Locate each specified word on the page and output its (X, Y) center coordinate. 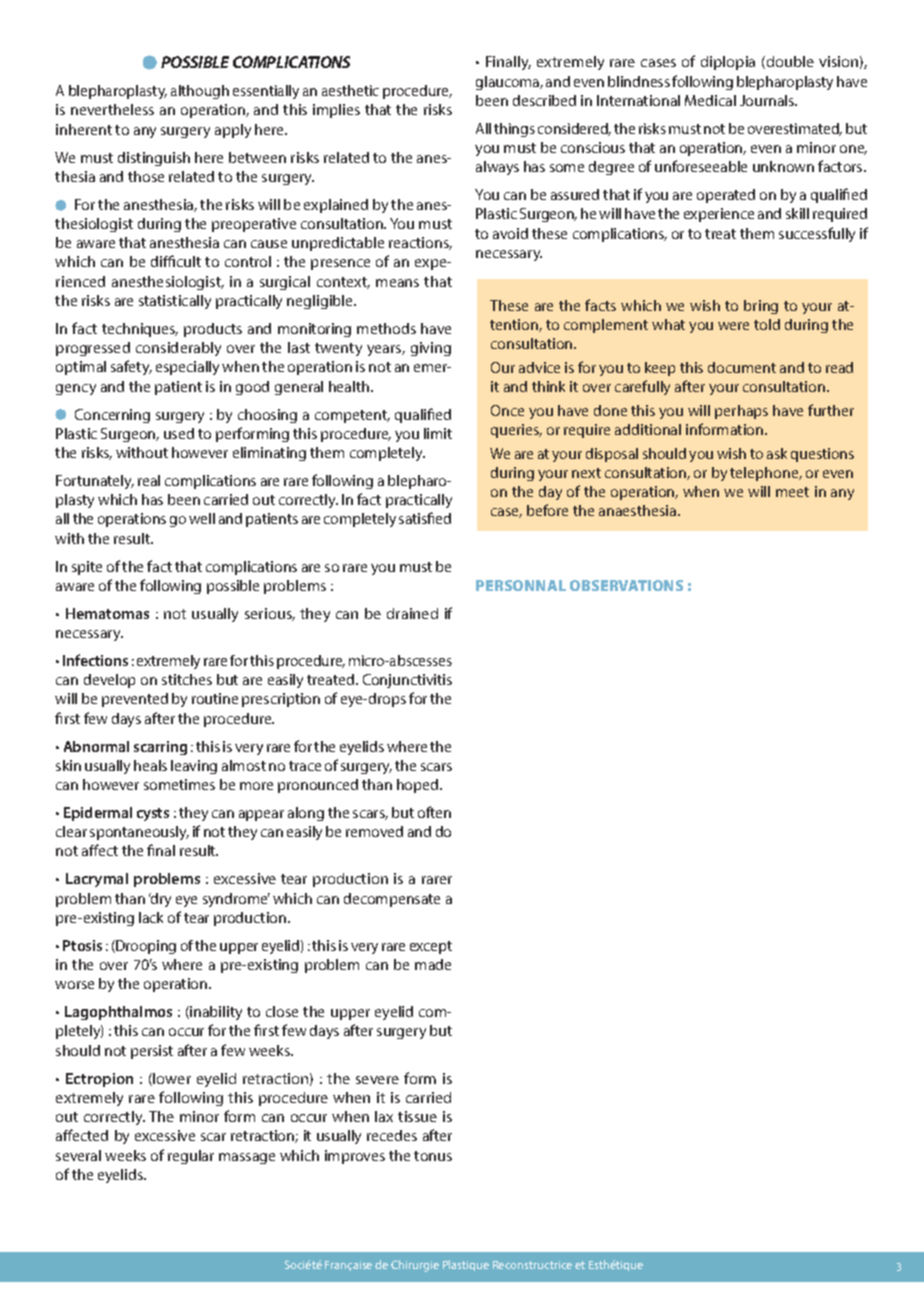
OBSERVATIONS (626, 585)
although (200, 92)
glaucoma (509, 83)
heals (150, 765)
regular (191, 1157)
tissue (417, 1116)
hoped (419, 786)
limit (438, 433)
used (179, 433)
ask (777, 453)
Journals (768, 100)
